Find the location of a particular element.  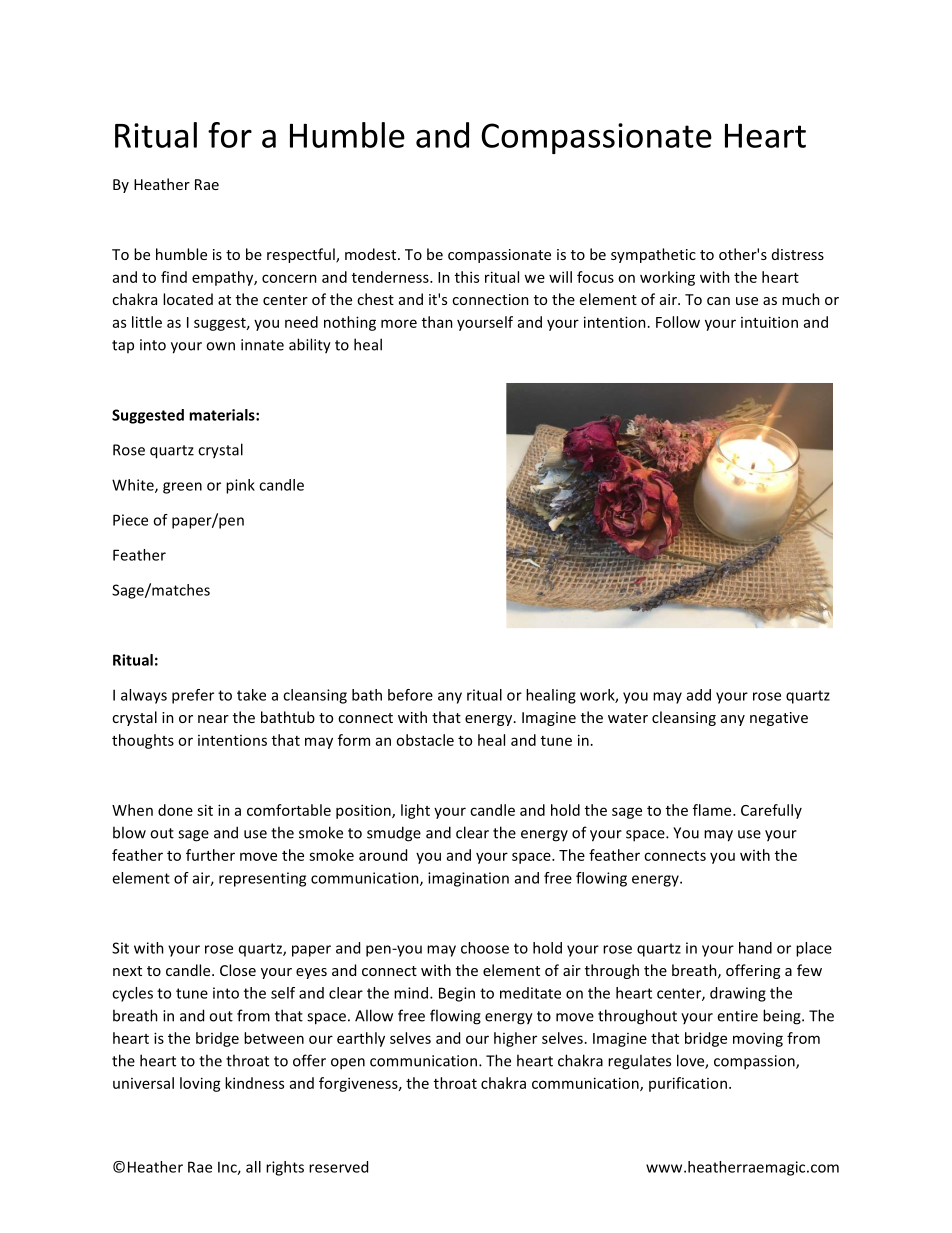

this is located at coordinates (467, 277).
